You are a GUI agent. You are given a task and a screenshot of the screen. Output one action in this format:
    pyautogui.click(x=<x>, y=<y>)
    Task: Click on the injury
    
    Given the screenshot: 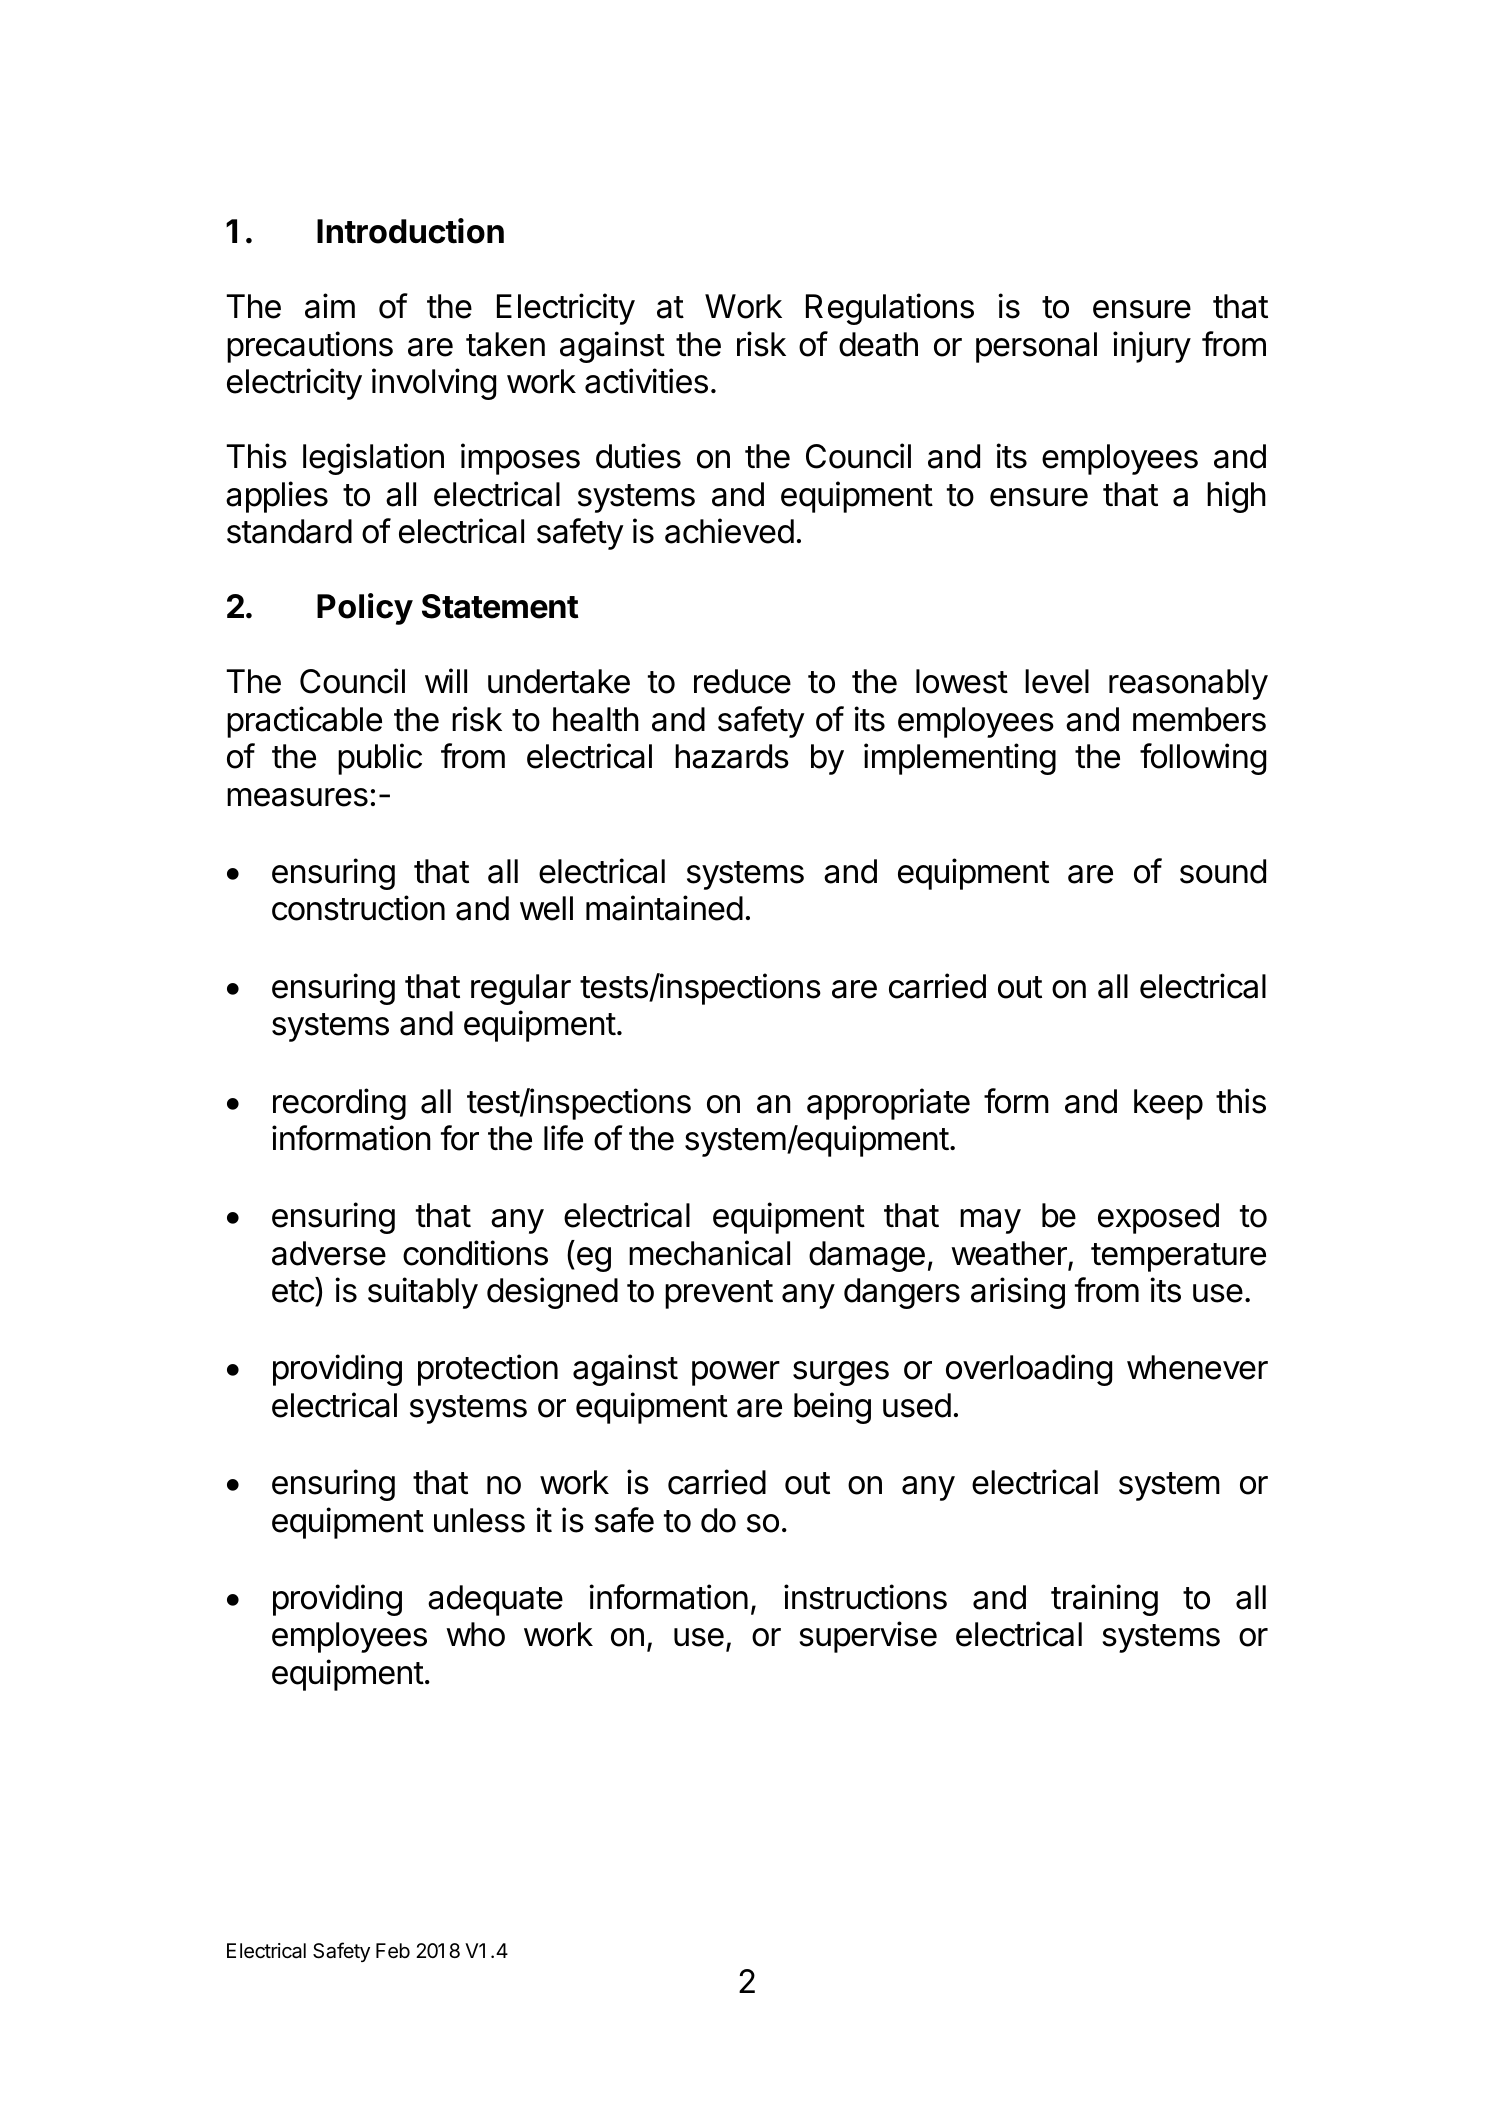 What is the action you would take?
    pyautogui.click(x=1152, y=347)
